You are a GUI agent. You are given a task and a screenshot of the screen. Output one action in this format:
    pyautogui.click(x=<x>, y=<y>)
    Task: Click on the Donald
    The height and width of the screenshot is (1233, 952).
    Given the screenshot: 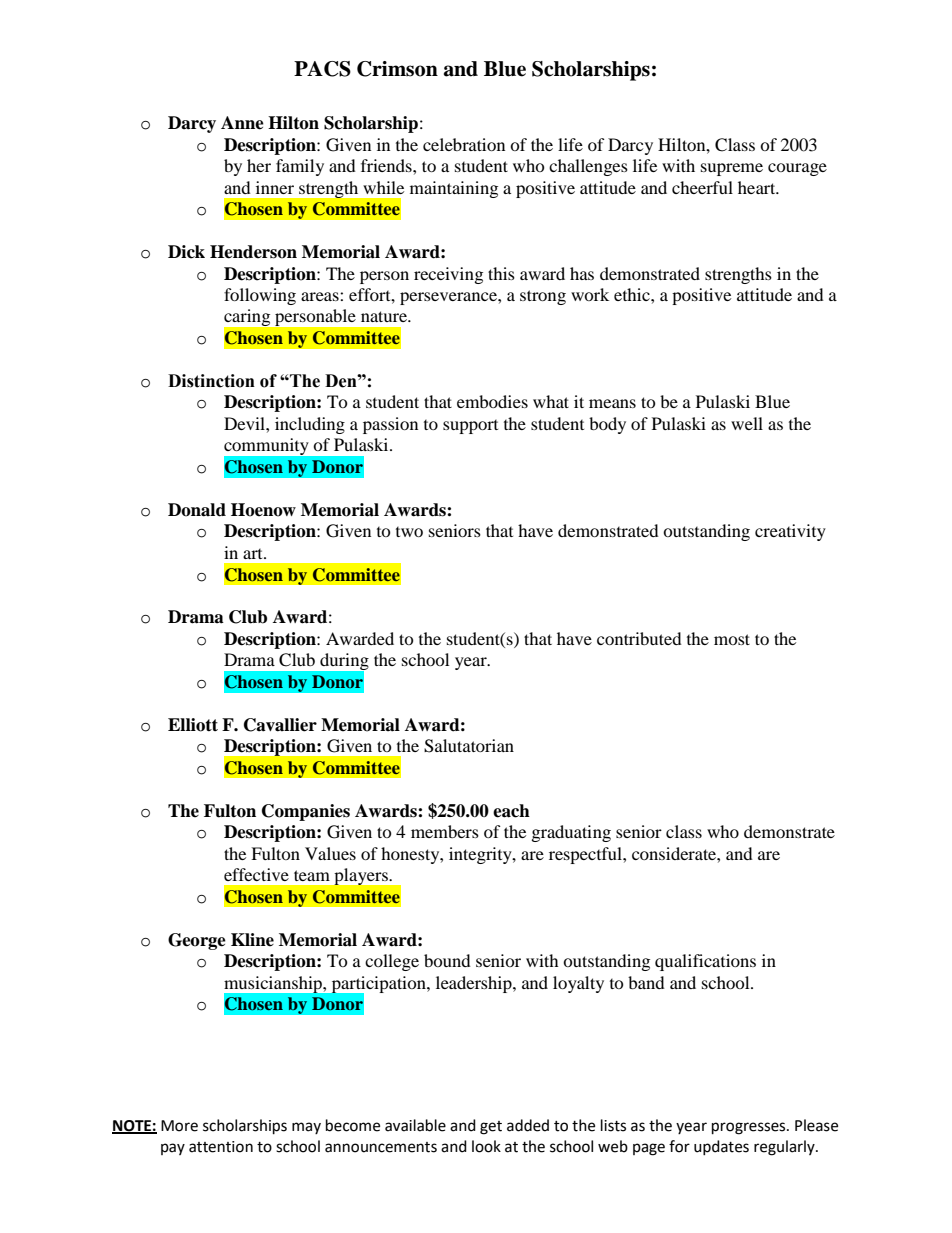 What is the action you would take?
    pyautogui.click(x=197, y=510)
